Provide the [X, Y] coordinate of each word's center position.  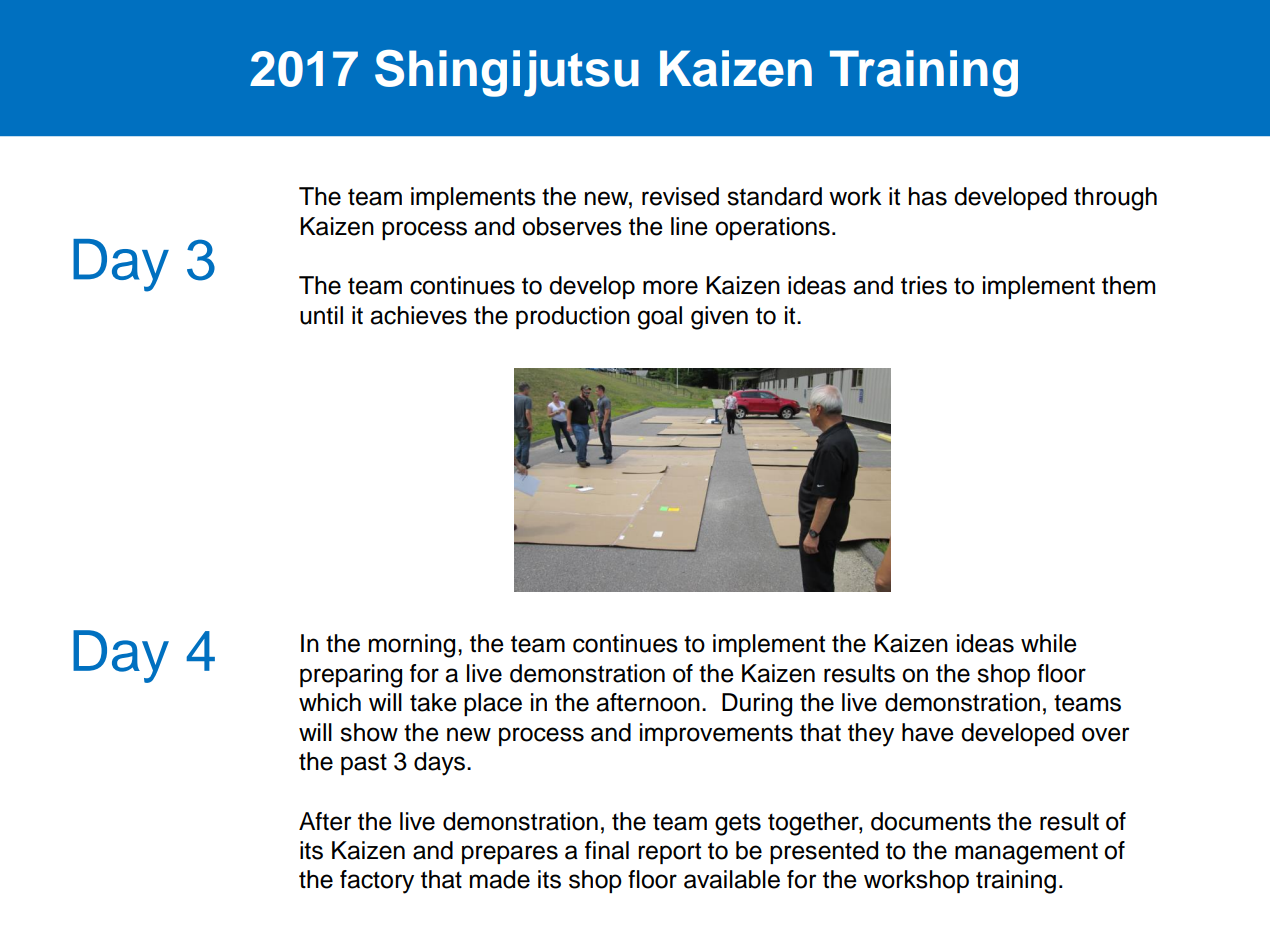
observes [572, 226]
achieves [418, 315]
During [757, 705]
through [1115, 199]
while [1049, 643]
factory [377, 882]
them [1128, 285]
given [719, 318]
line [689, 226]
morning [412, 646]
